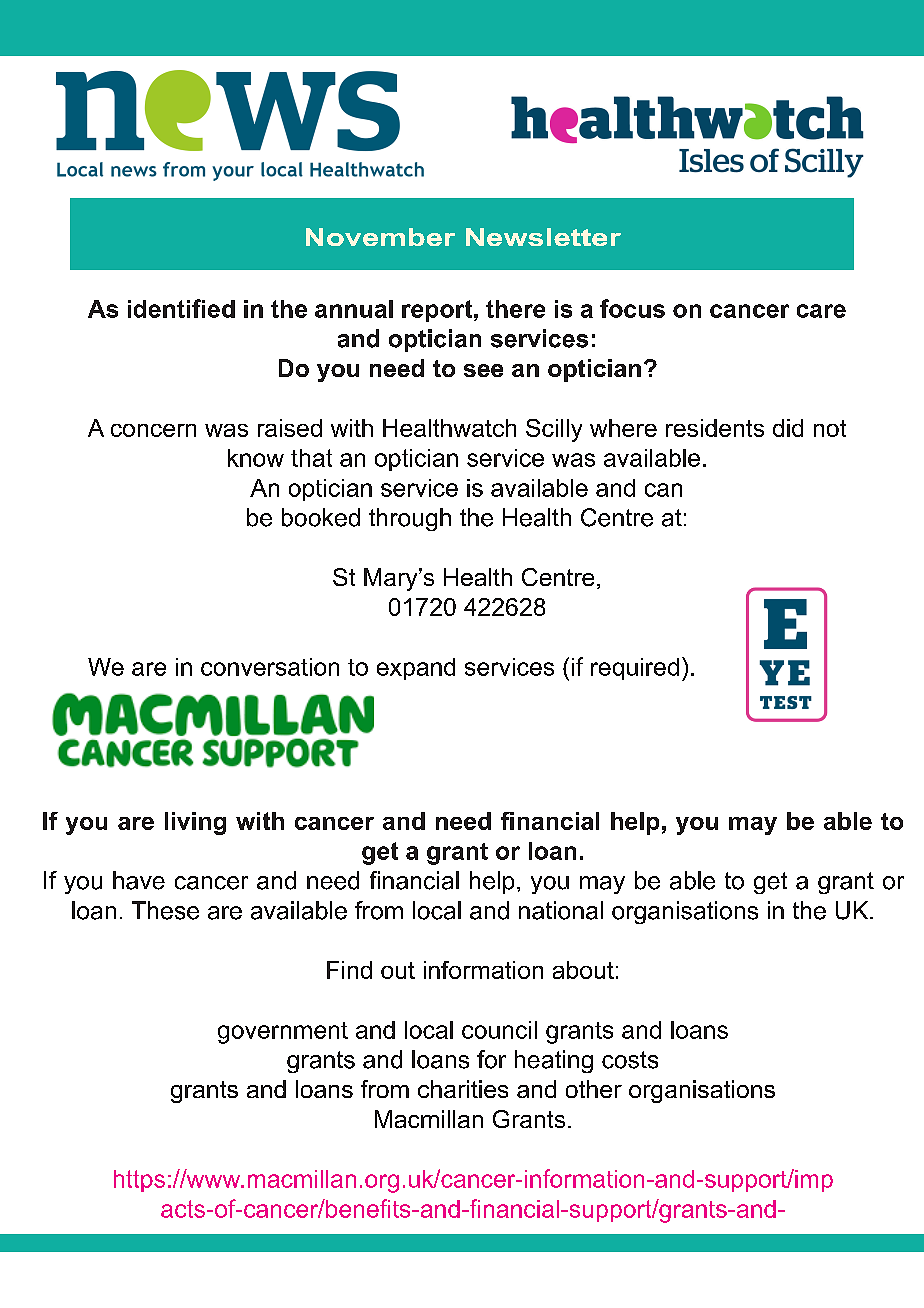  I want to click on care, so click(821, 311).
